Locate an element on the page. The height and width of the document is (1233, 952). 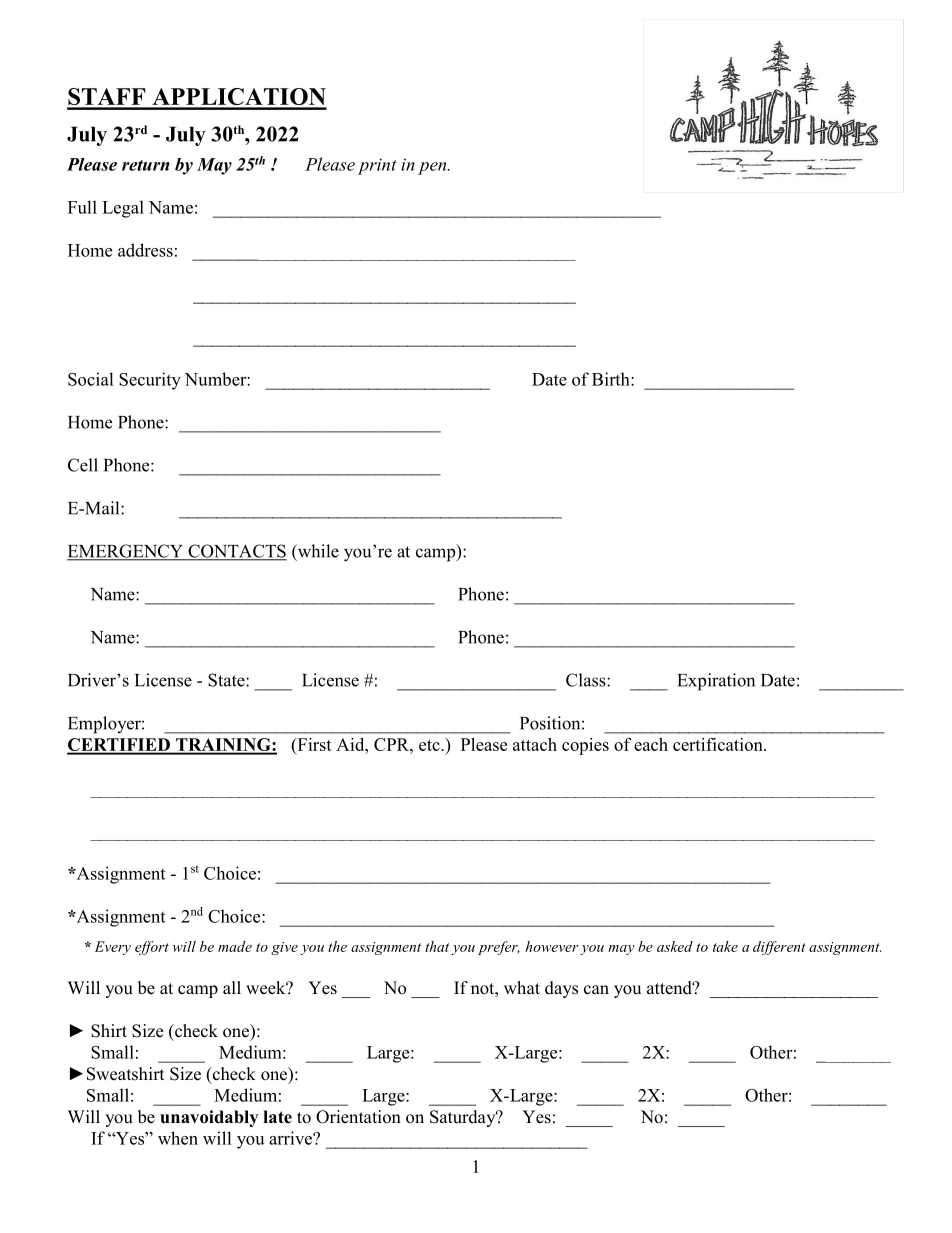
etc is located at coordinates (430, 745).
